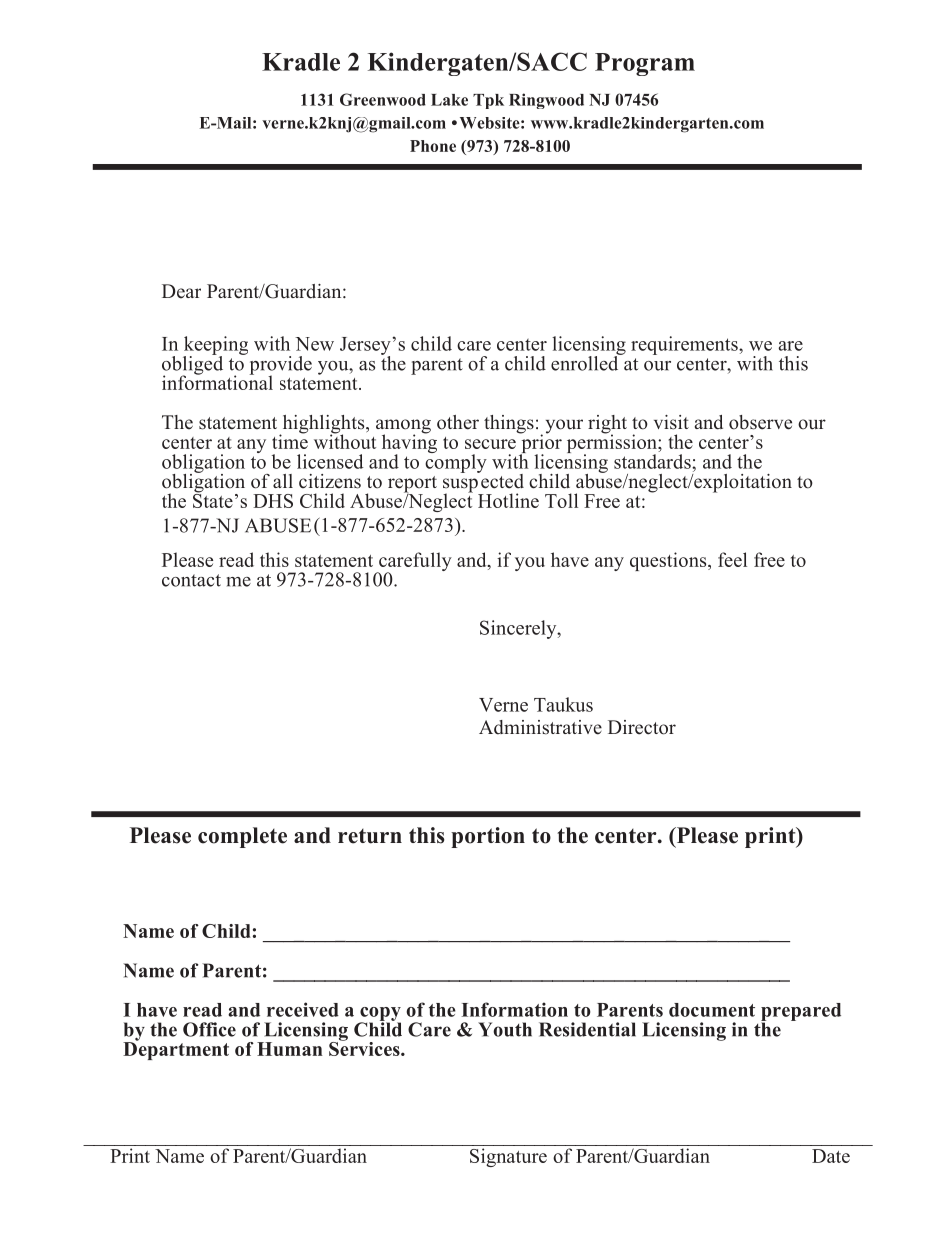  Describe the element at coordinates (760, 422) in the document. I see `observe` at that location.
